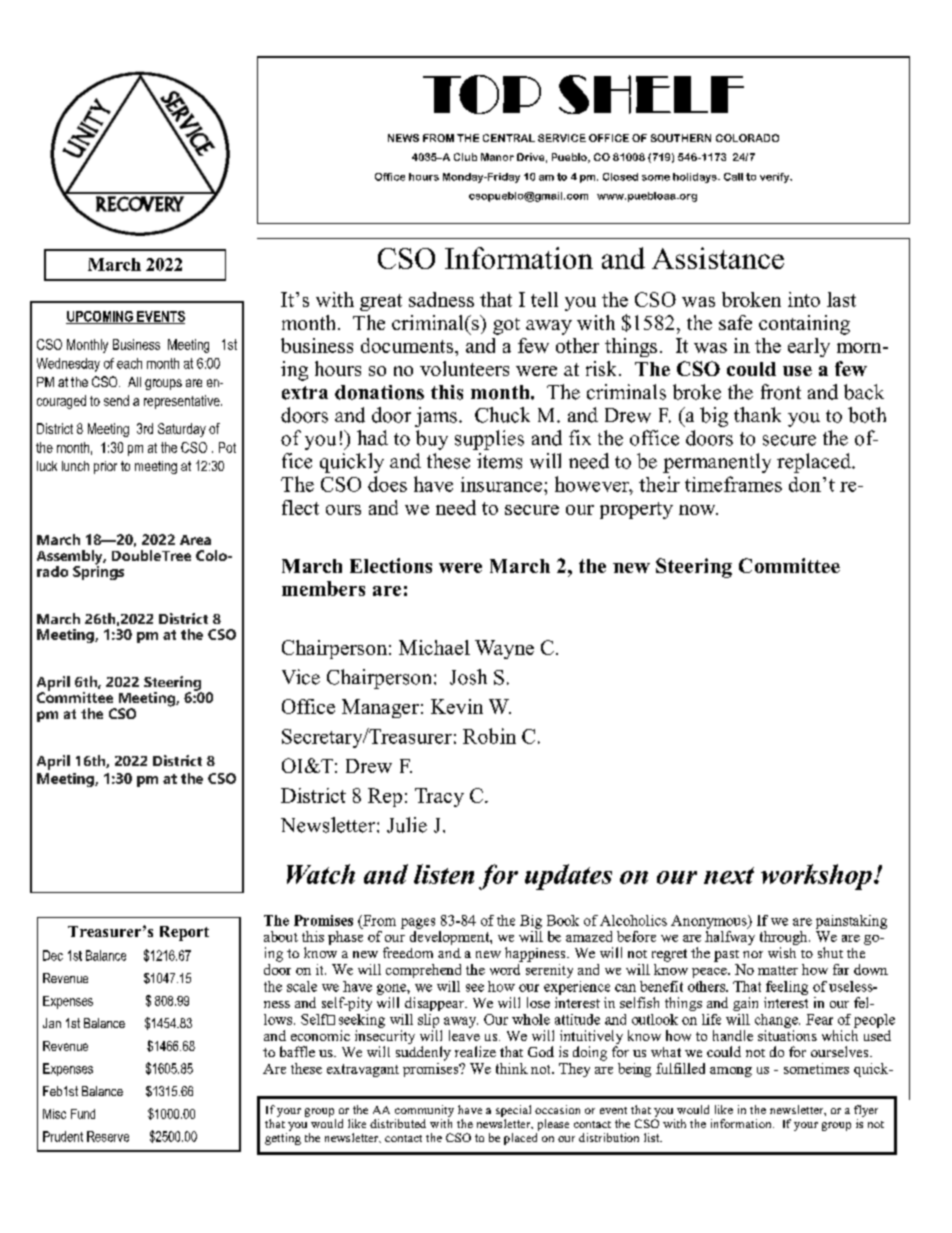 Image resolution: width=952 pixels, height=1233 pixels. Describe the element at coordinates (465, 157) in the screenshot. I see `Club` at that location.
